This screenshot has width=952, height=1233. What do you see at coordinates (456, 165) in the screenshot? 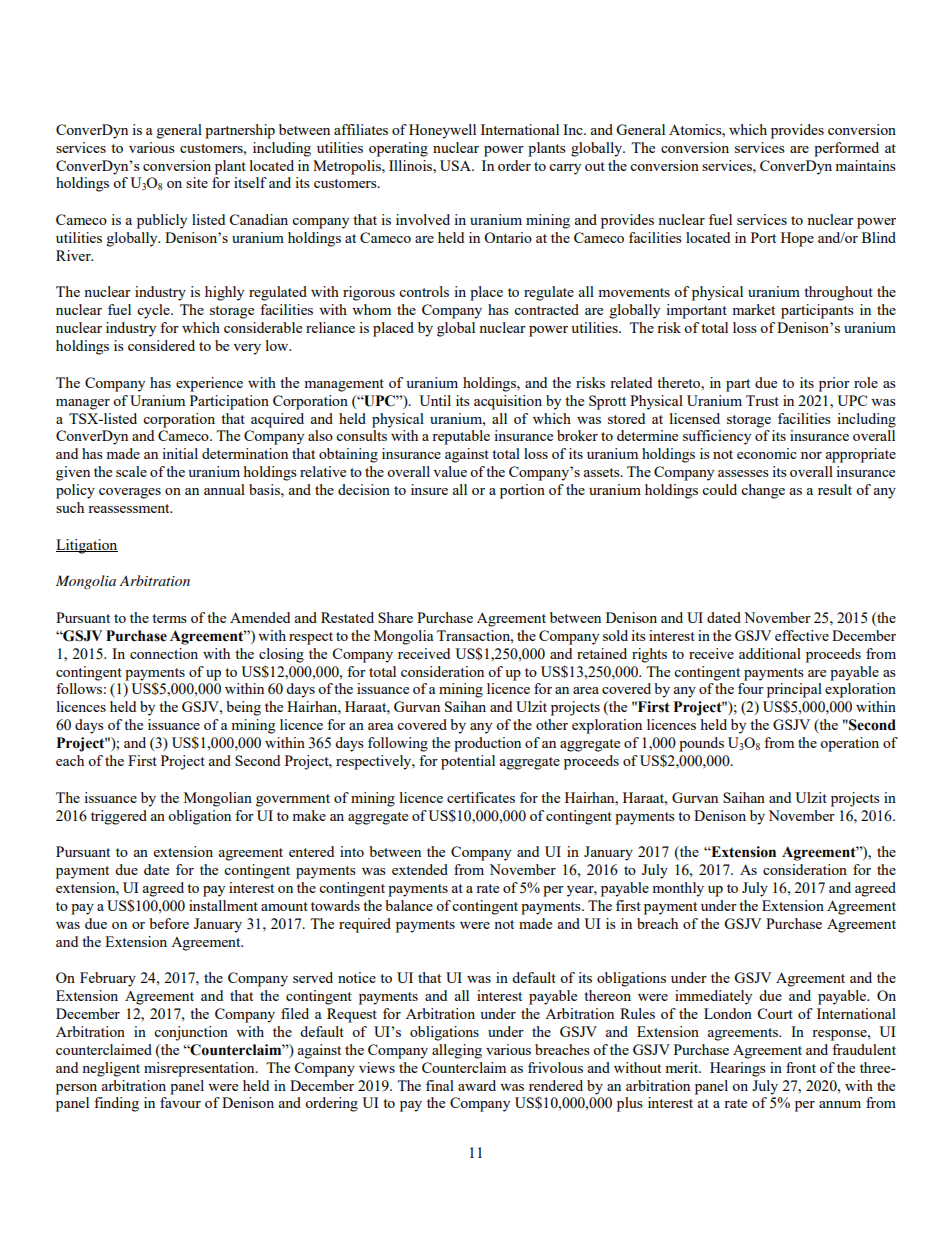
I see `USA` at bounding box center [456, 165].
